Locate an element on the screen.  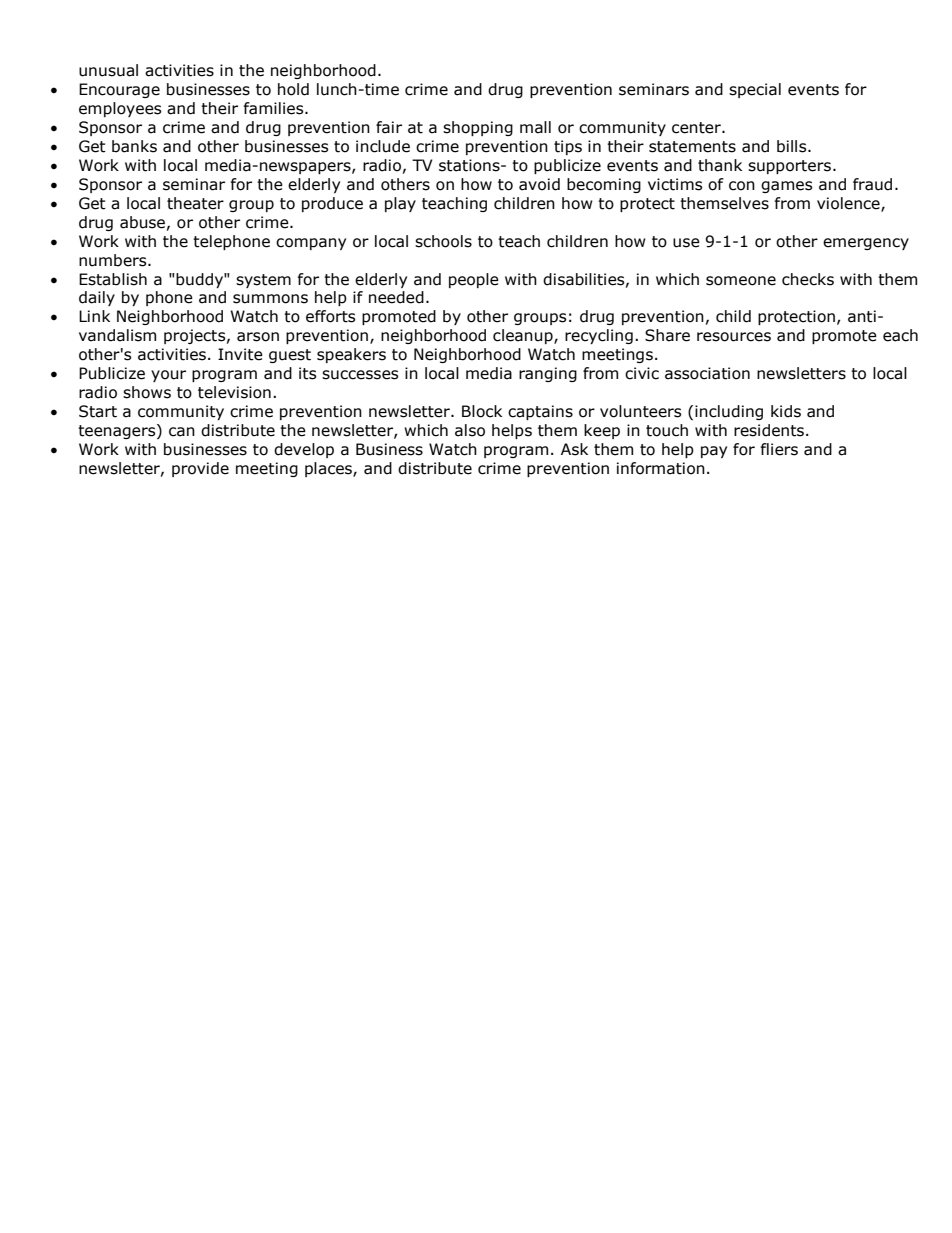
resources is located at coordinates (734, 337).
